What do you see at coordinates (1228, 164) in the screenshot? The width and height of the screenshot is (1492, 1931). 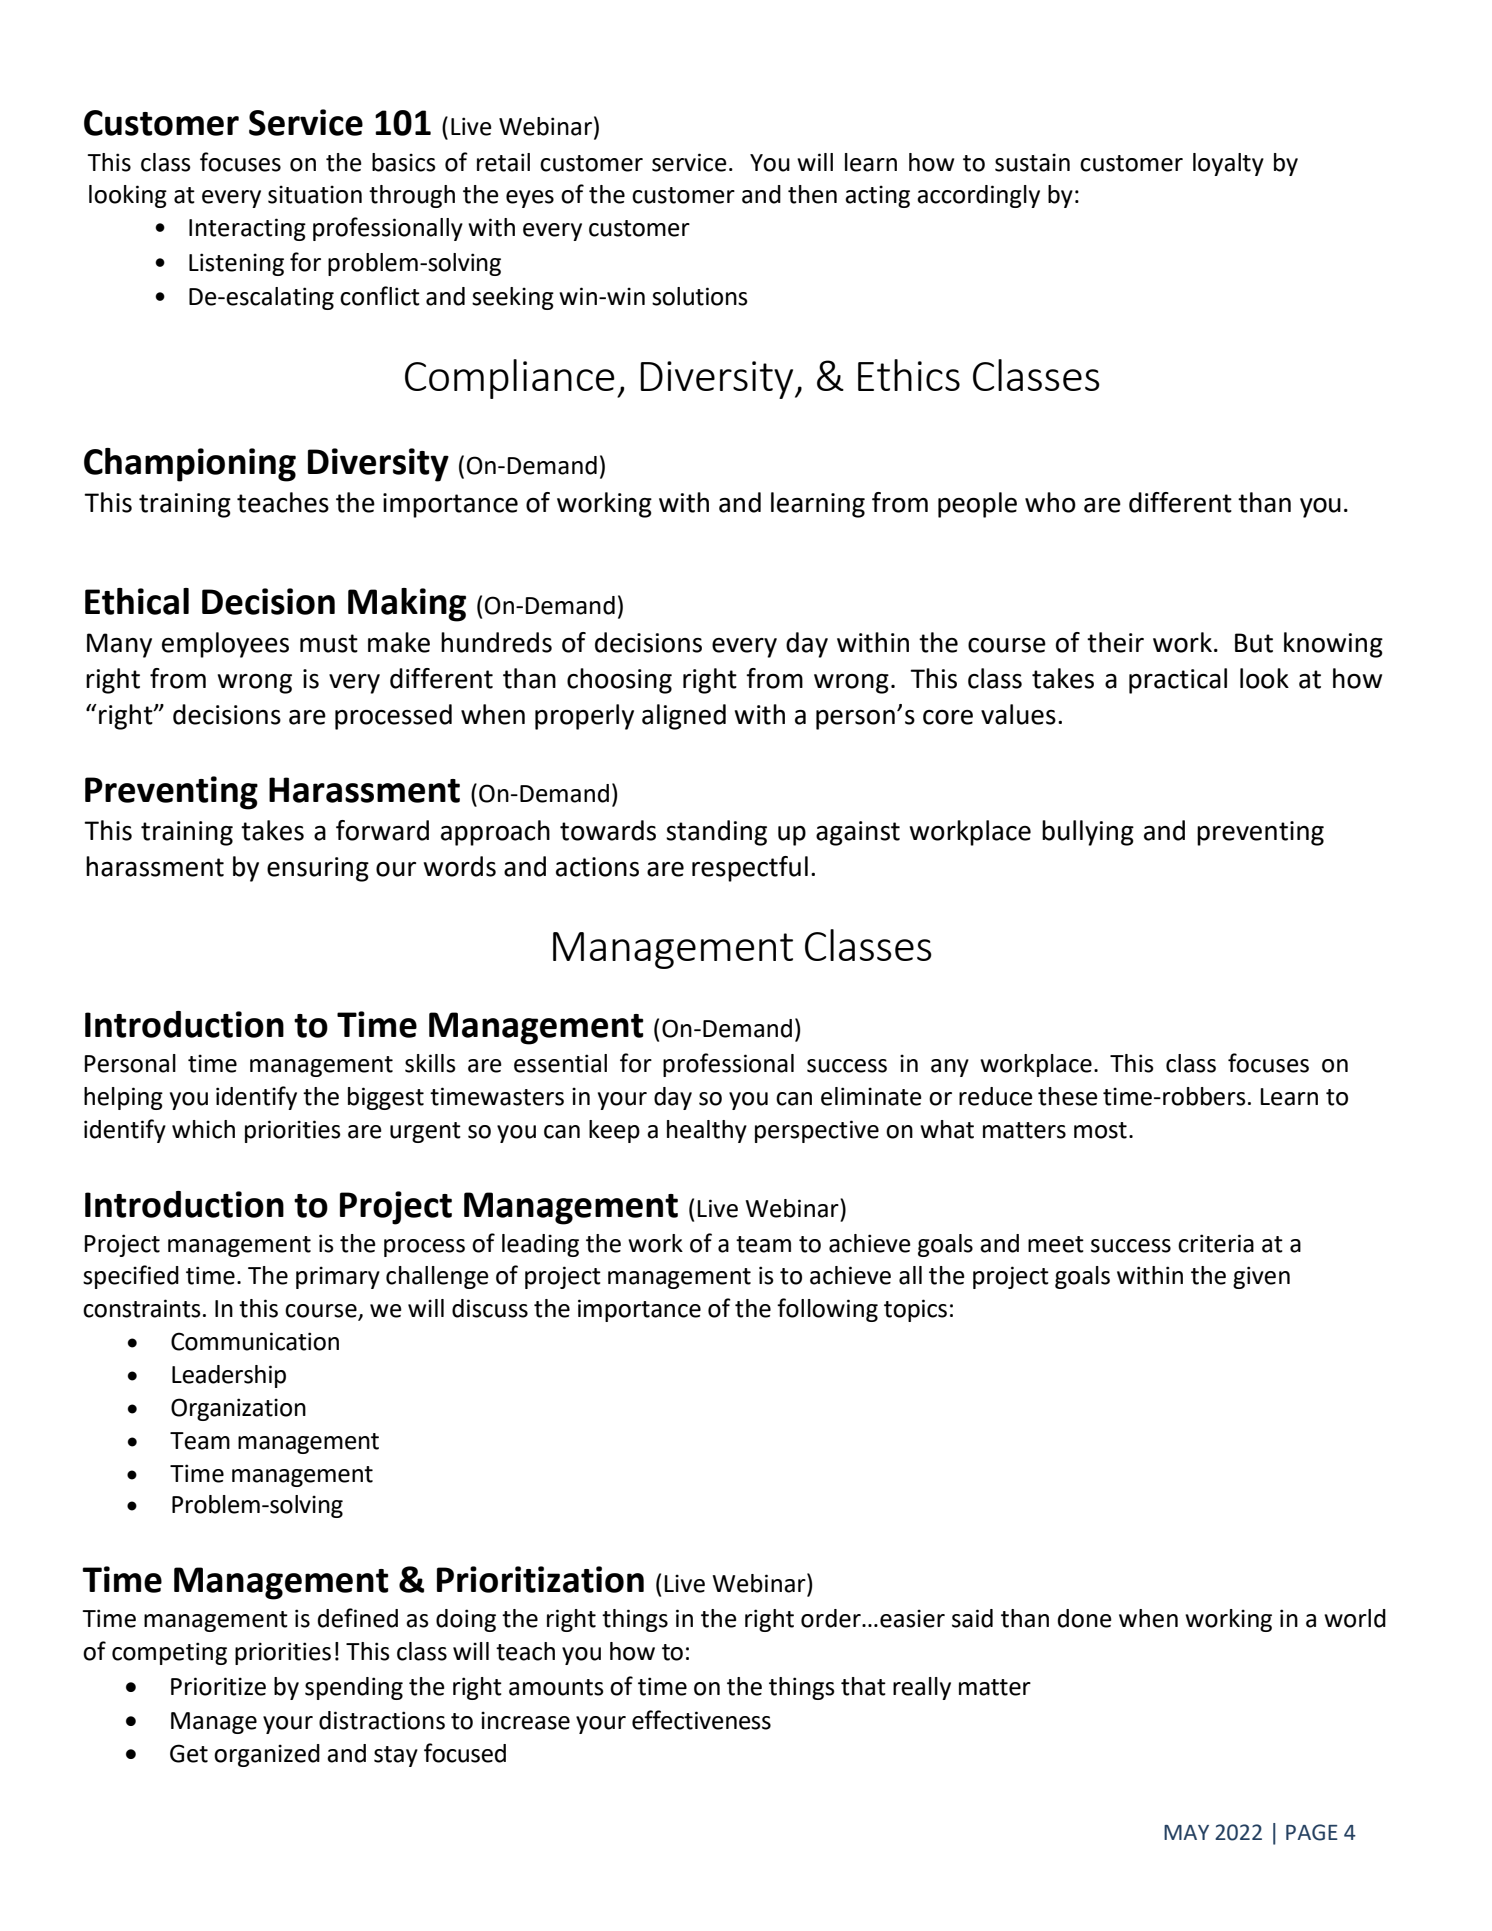 I see `loyalty` at bounding box center [1228, 164].
